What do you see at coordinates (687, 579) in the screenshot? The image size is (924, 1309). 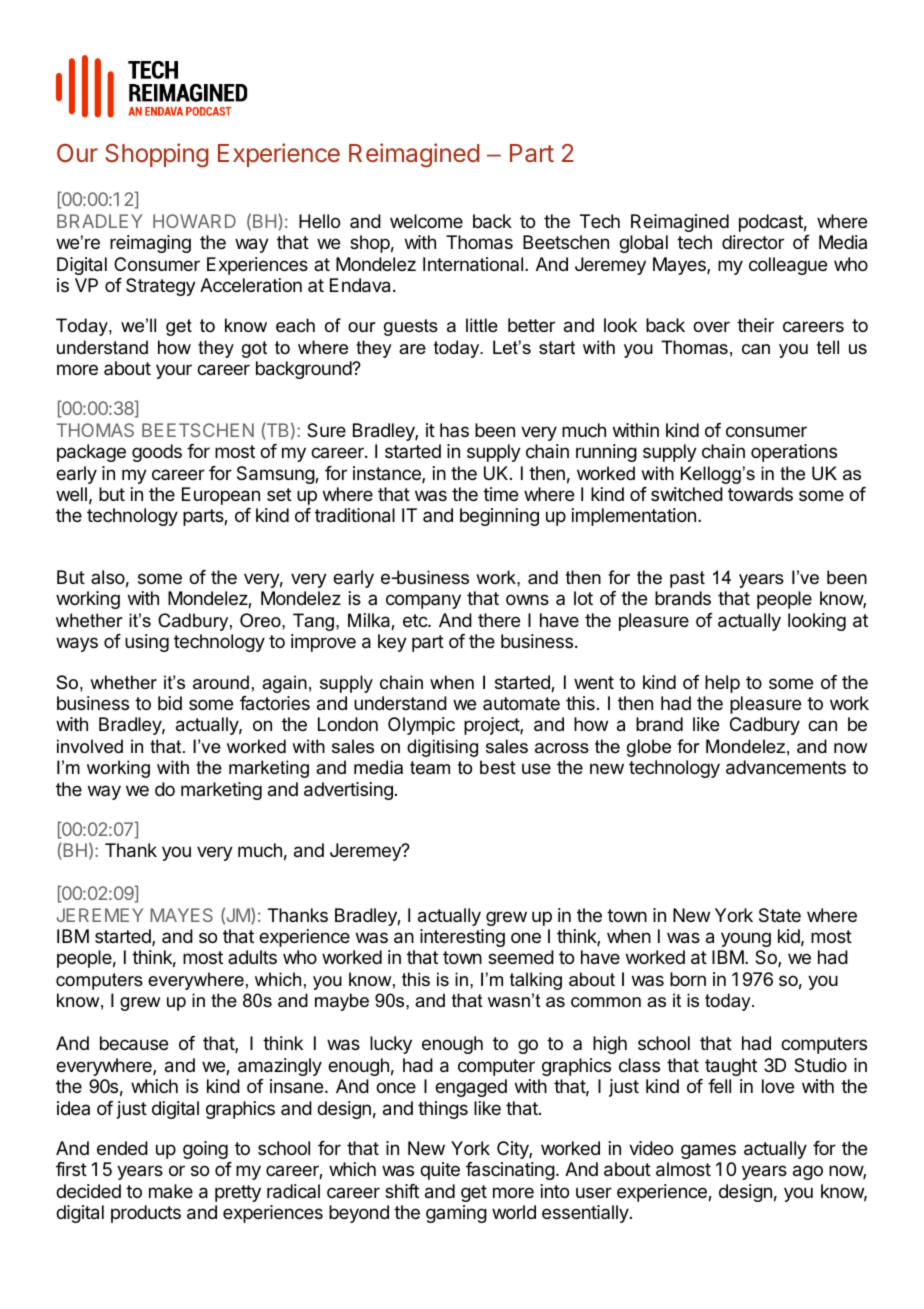 I see `past` at bounding box center [687, 579].
